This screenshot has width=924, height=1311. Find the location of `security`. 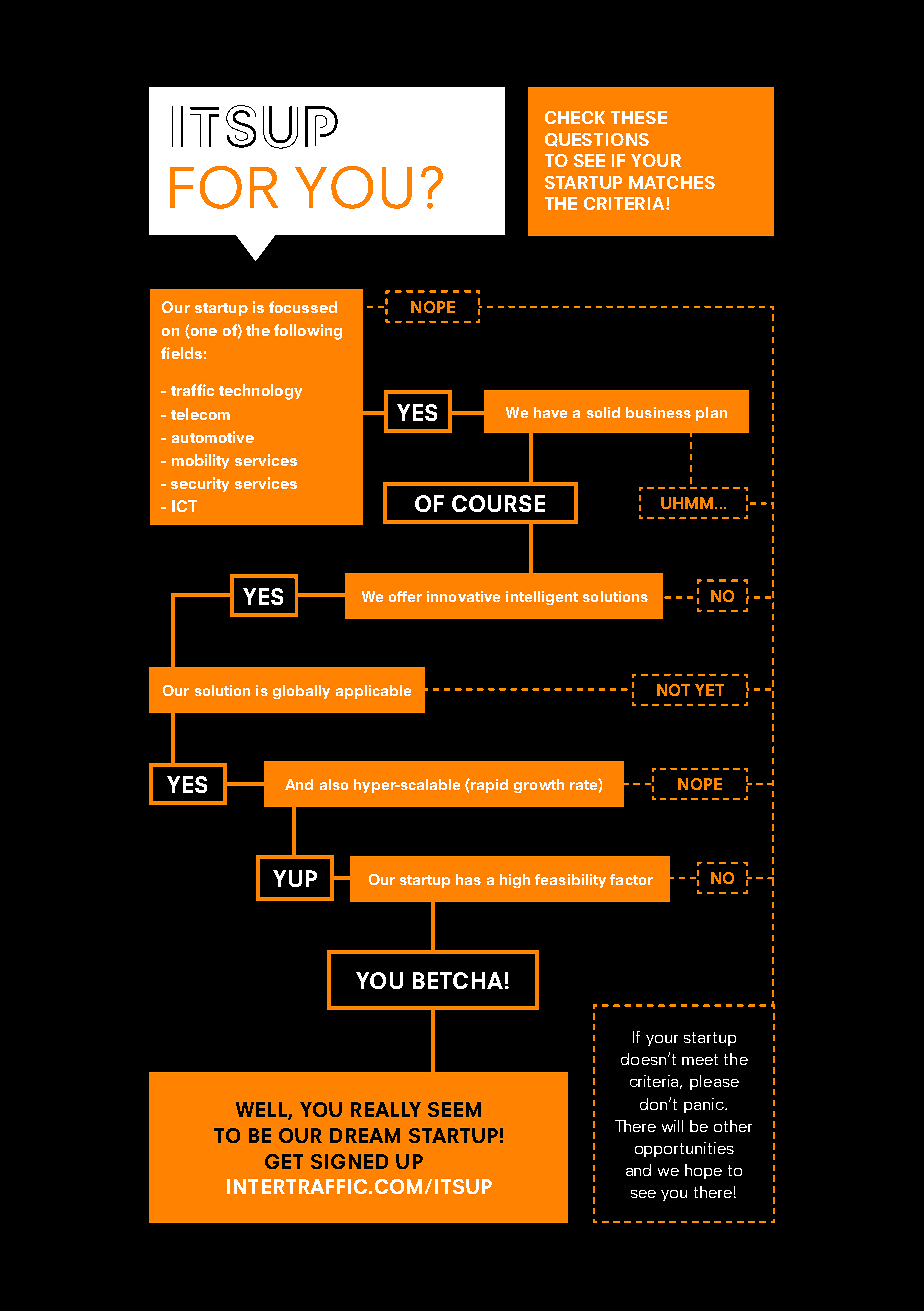

security is located at coordinates (200, 484).
